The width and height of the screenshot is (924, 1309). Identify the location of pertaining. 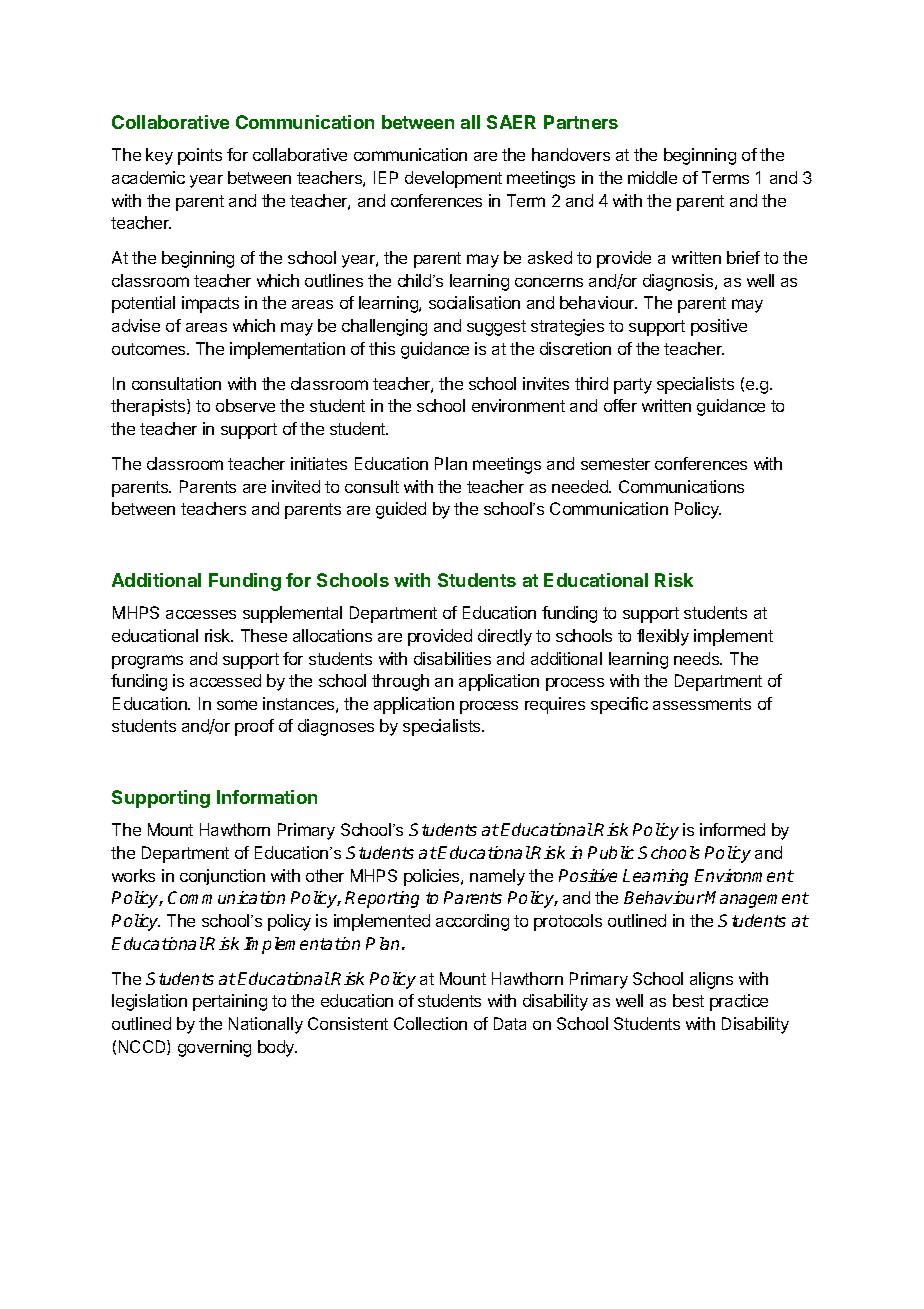
(230, 1002).
